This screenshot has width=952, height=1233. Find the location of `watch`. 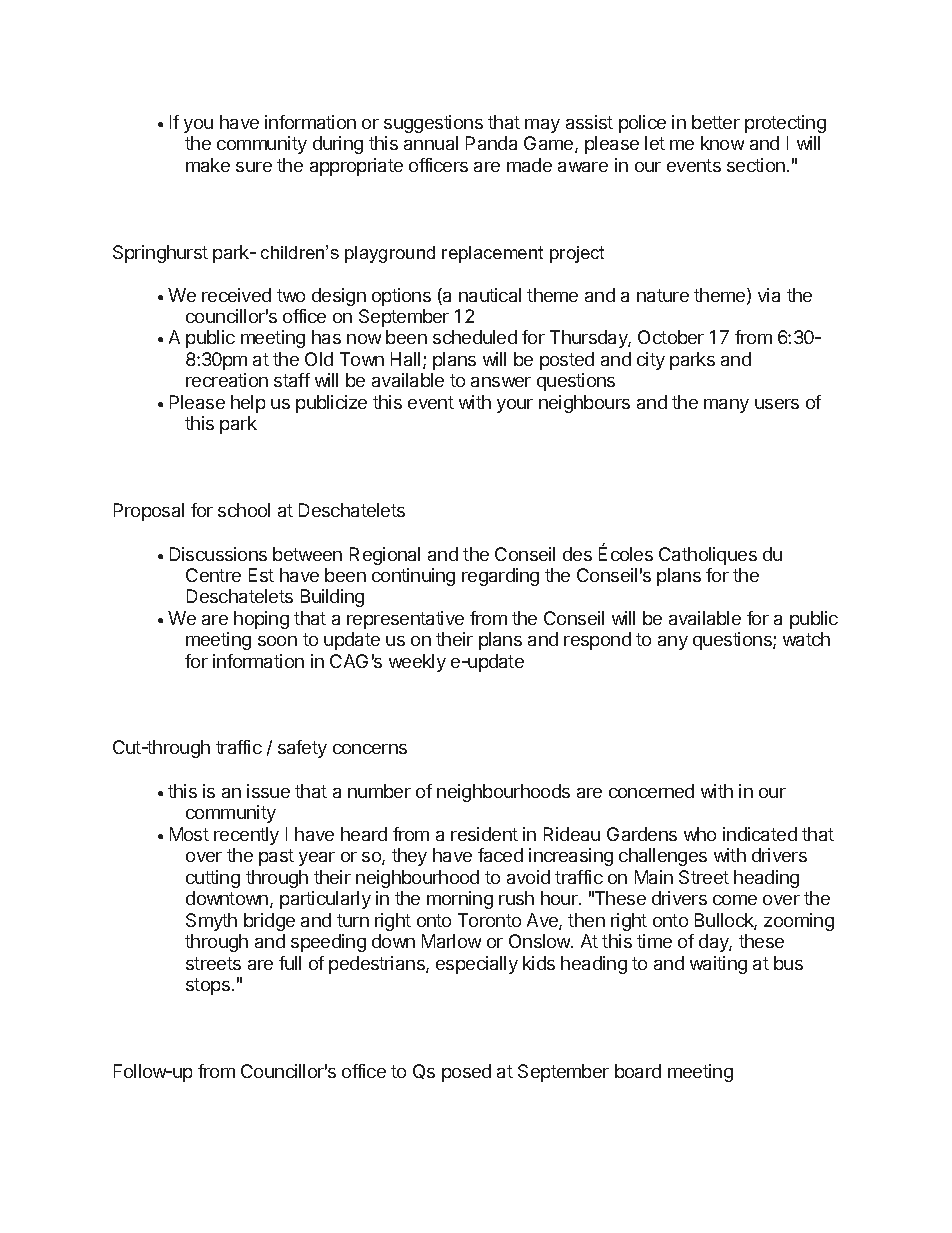

watch is located at coordinates (806, 639).
